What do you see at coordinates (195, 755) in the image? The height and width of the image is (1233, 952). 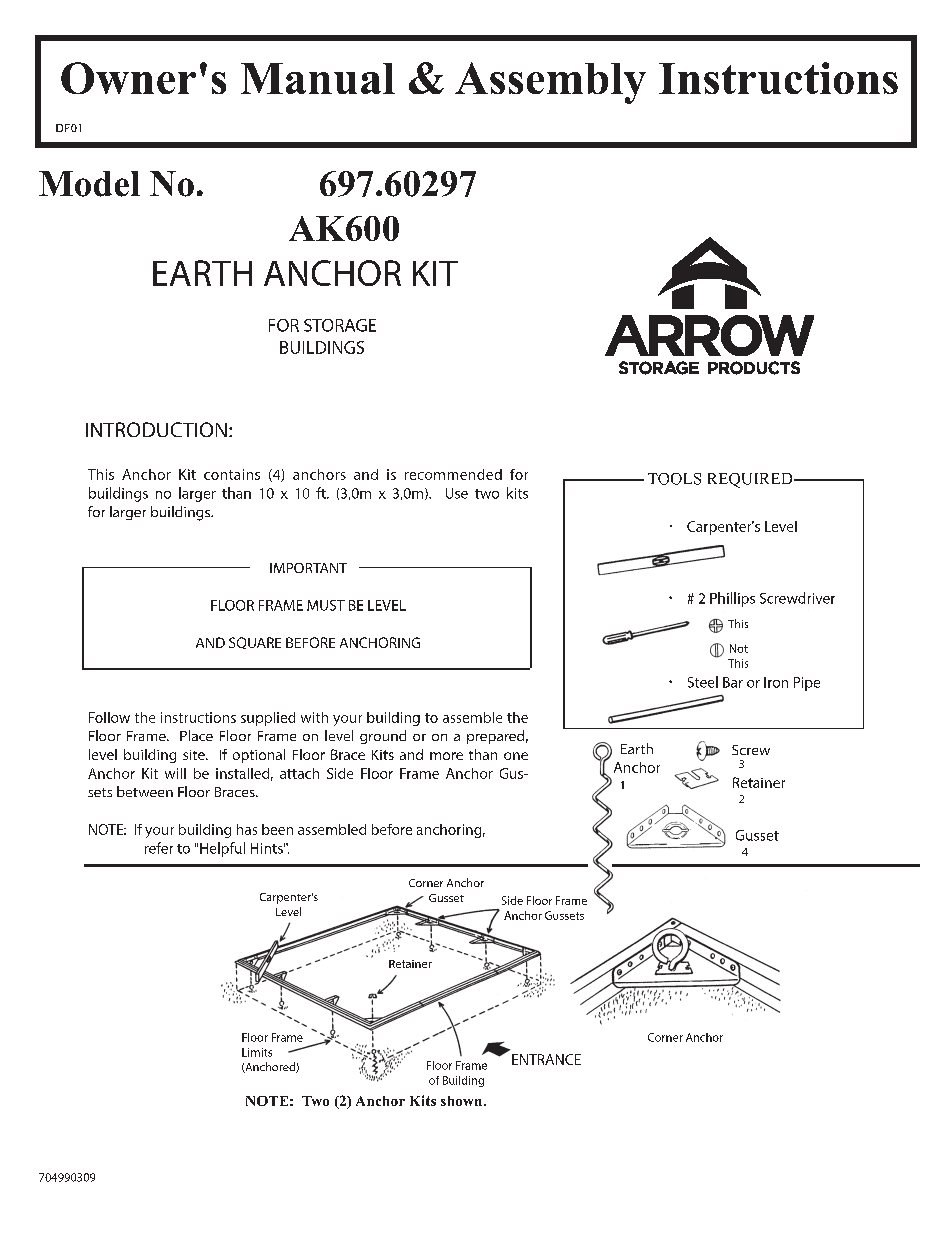 I see `site` at bounding box center [195, 755].
